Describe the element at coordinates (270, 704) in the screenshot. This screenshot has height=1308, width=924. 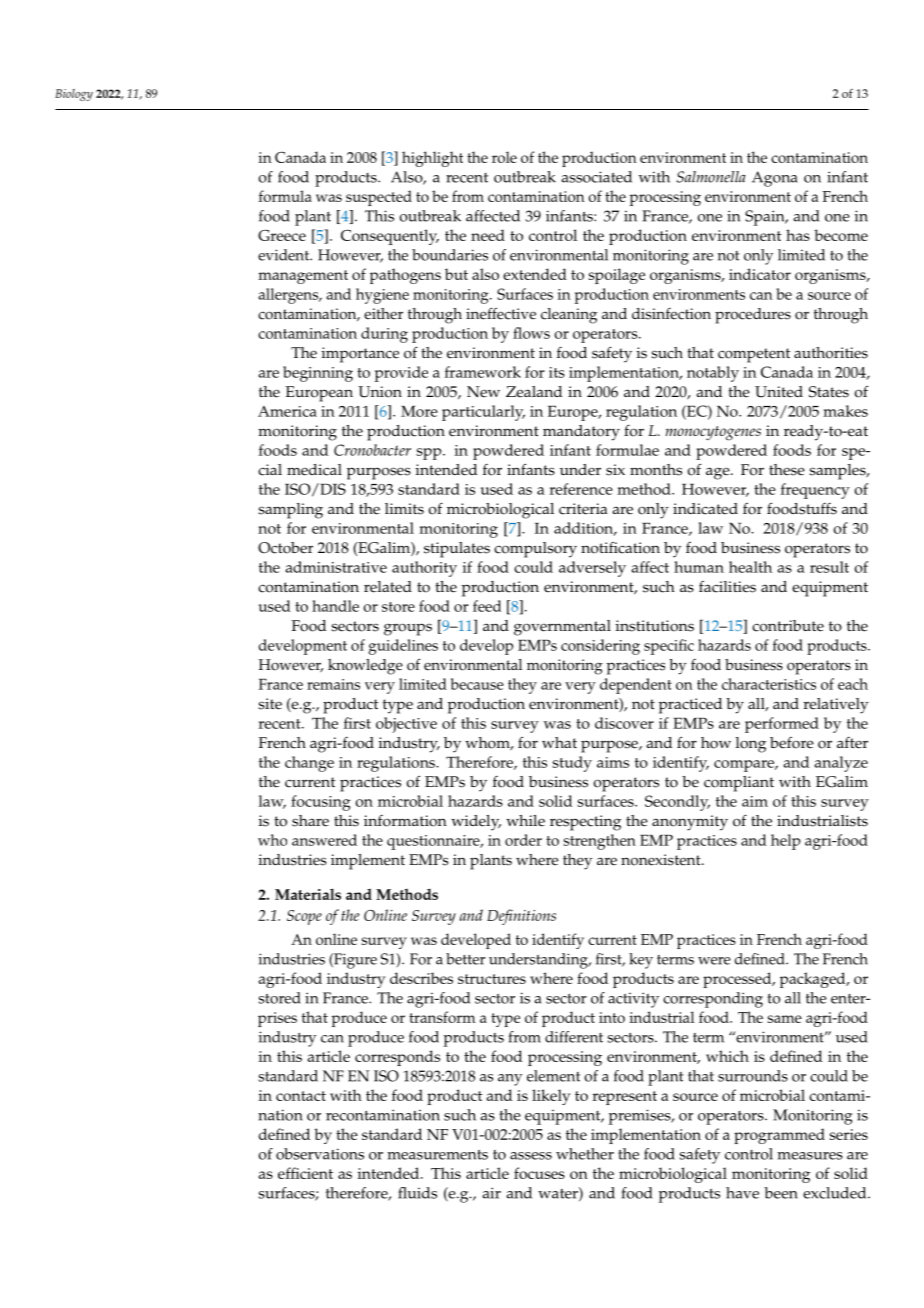
I see `site` at that location.
